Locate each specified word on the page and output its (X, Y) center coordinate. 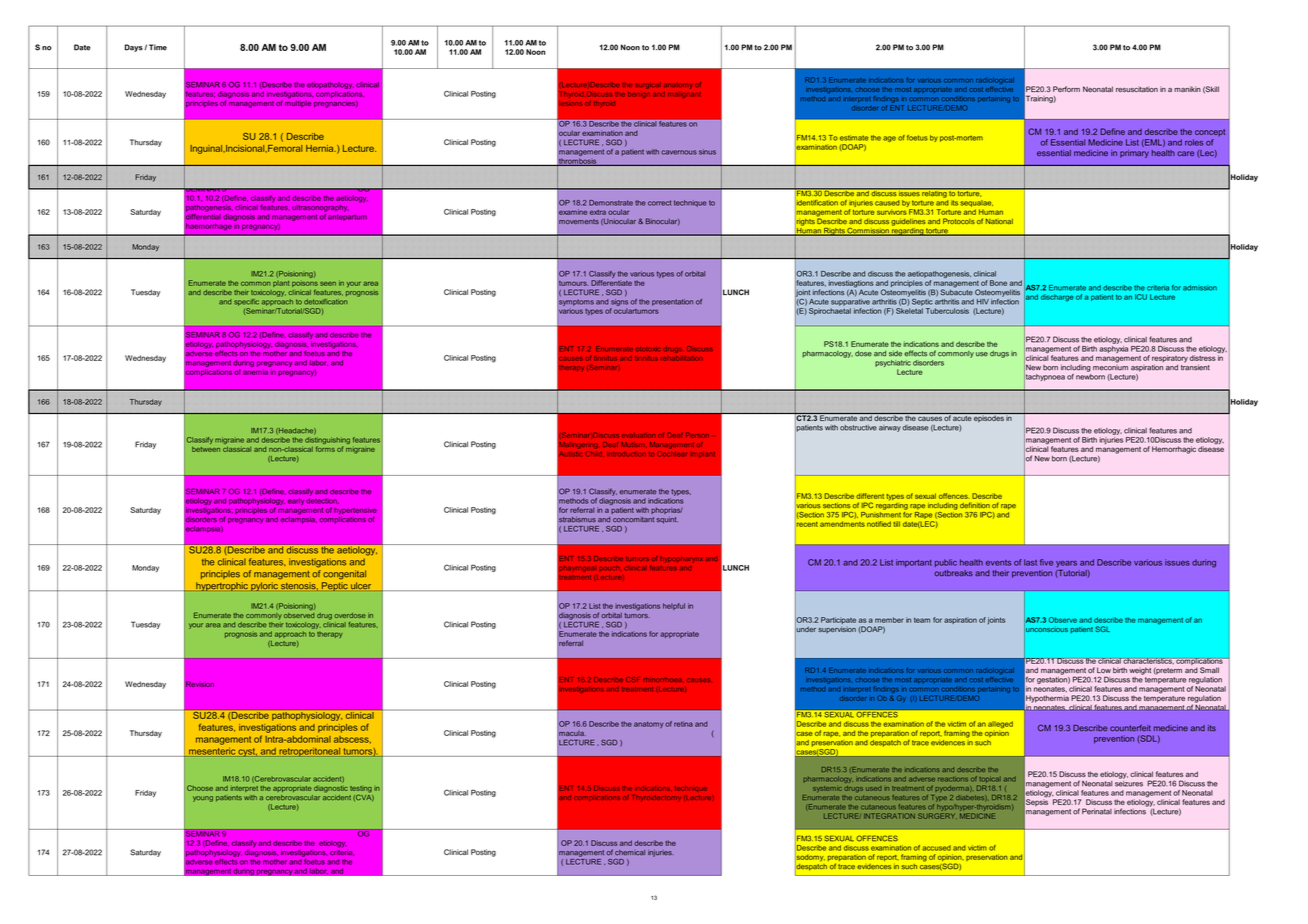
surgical (647, 86)
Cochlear (672, 453)
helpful (674, 606)
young (203, 799)
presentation (672, 302)
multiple (298, 102)
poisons (305, 284)
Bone (998, 283)
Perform (1066, 89)
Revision (200, 684)
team (922, 620)
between (206, 449)
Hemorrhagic (1174, 450)
